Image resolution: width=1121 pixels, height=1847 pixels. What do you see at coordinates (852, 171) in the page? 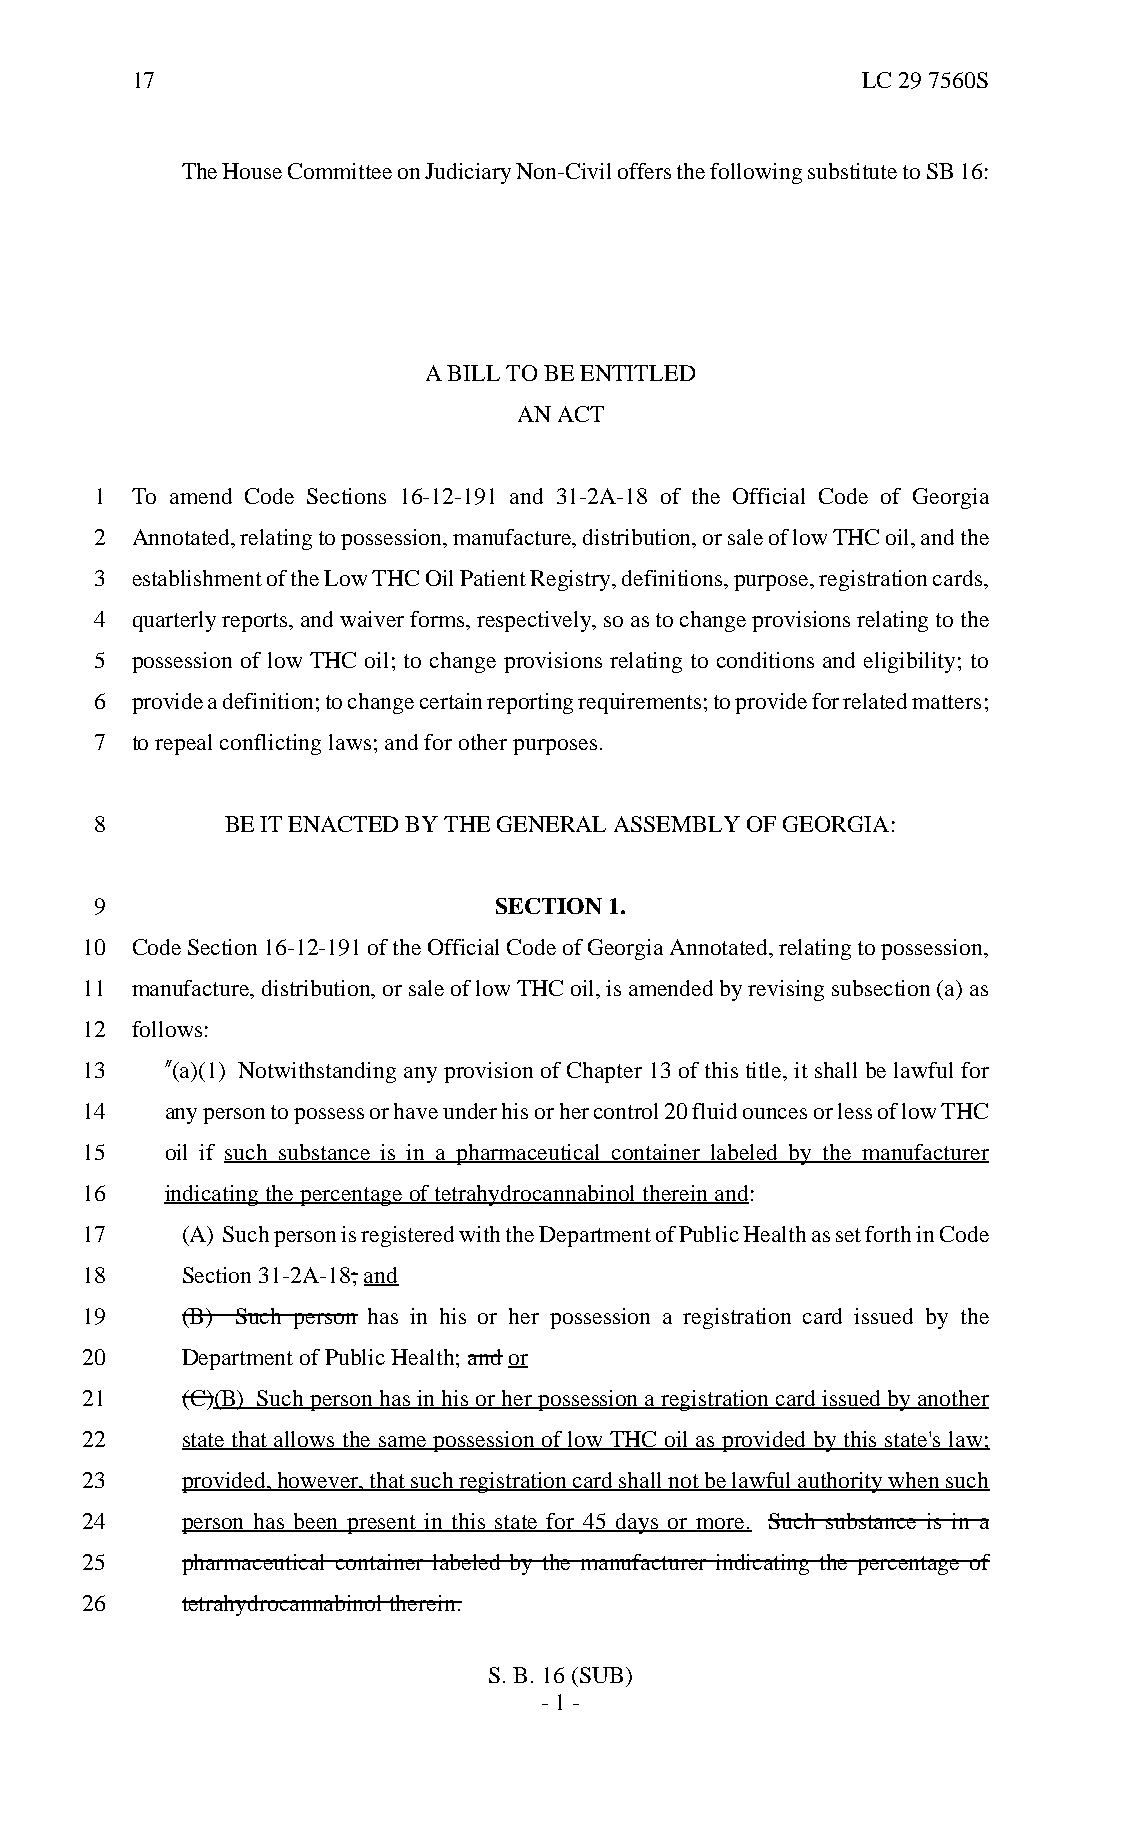
I see `substitute` at bounding box center [852, 171].
